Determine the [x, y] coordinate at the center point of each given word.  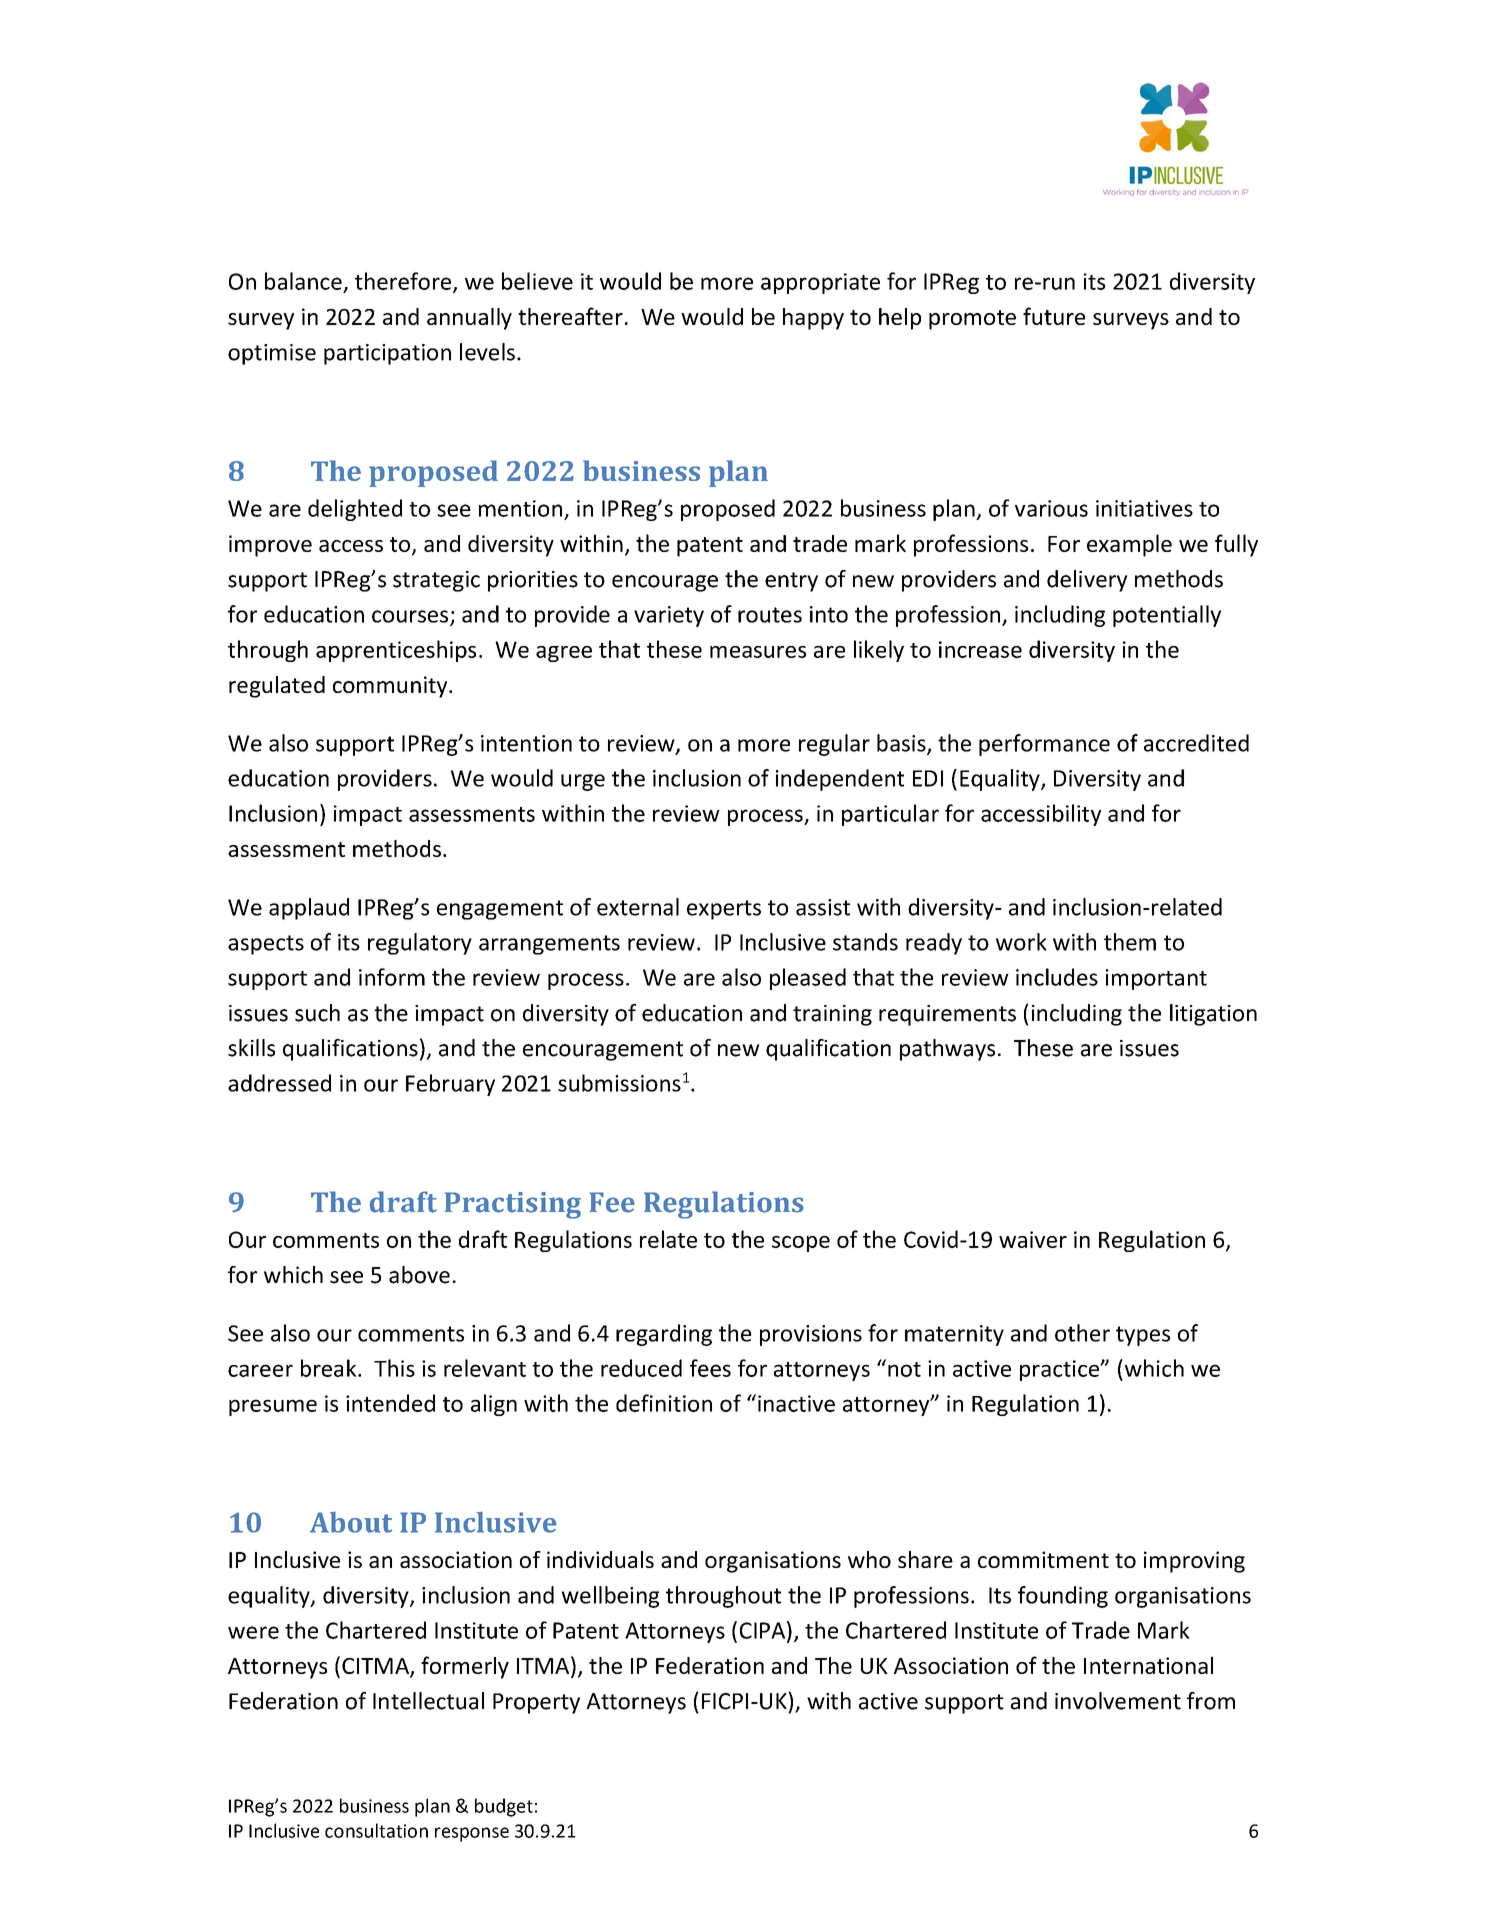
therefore [404, 282]
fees [710, 1368]
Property [536, 1703]
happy [813, 319]
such [317, 1013]
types [1143, 1336]
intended [390, 1403]
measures [758, 652]
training [832, 1015]
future [1054, 316]
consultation [376, 1830]
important [1156, 979]
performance [1044, 745]
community [391, 687]
